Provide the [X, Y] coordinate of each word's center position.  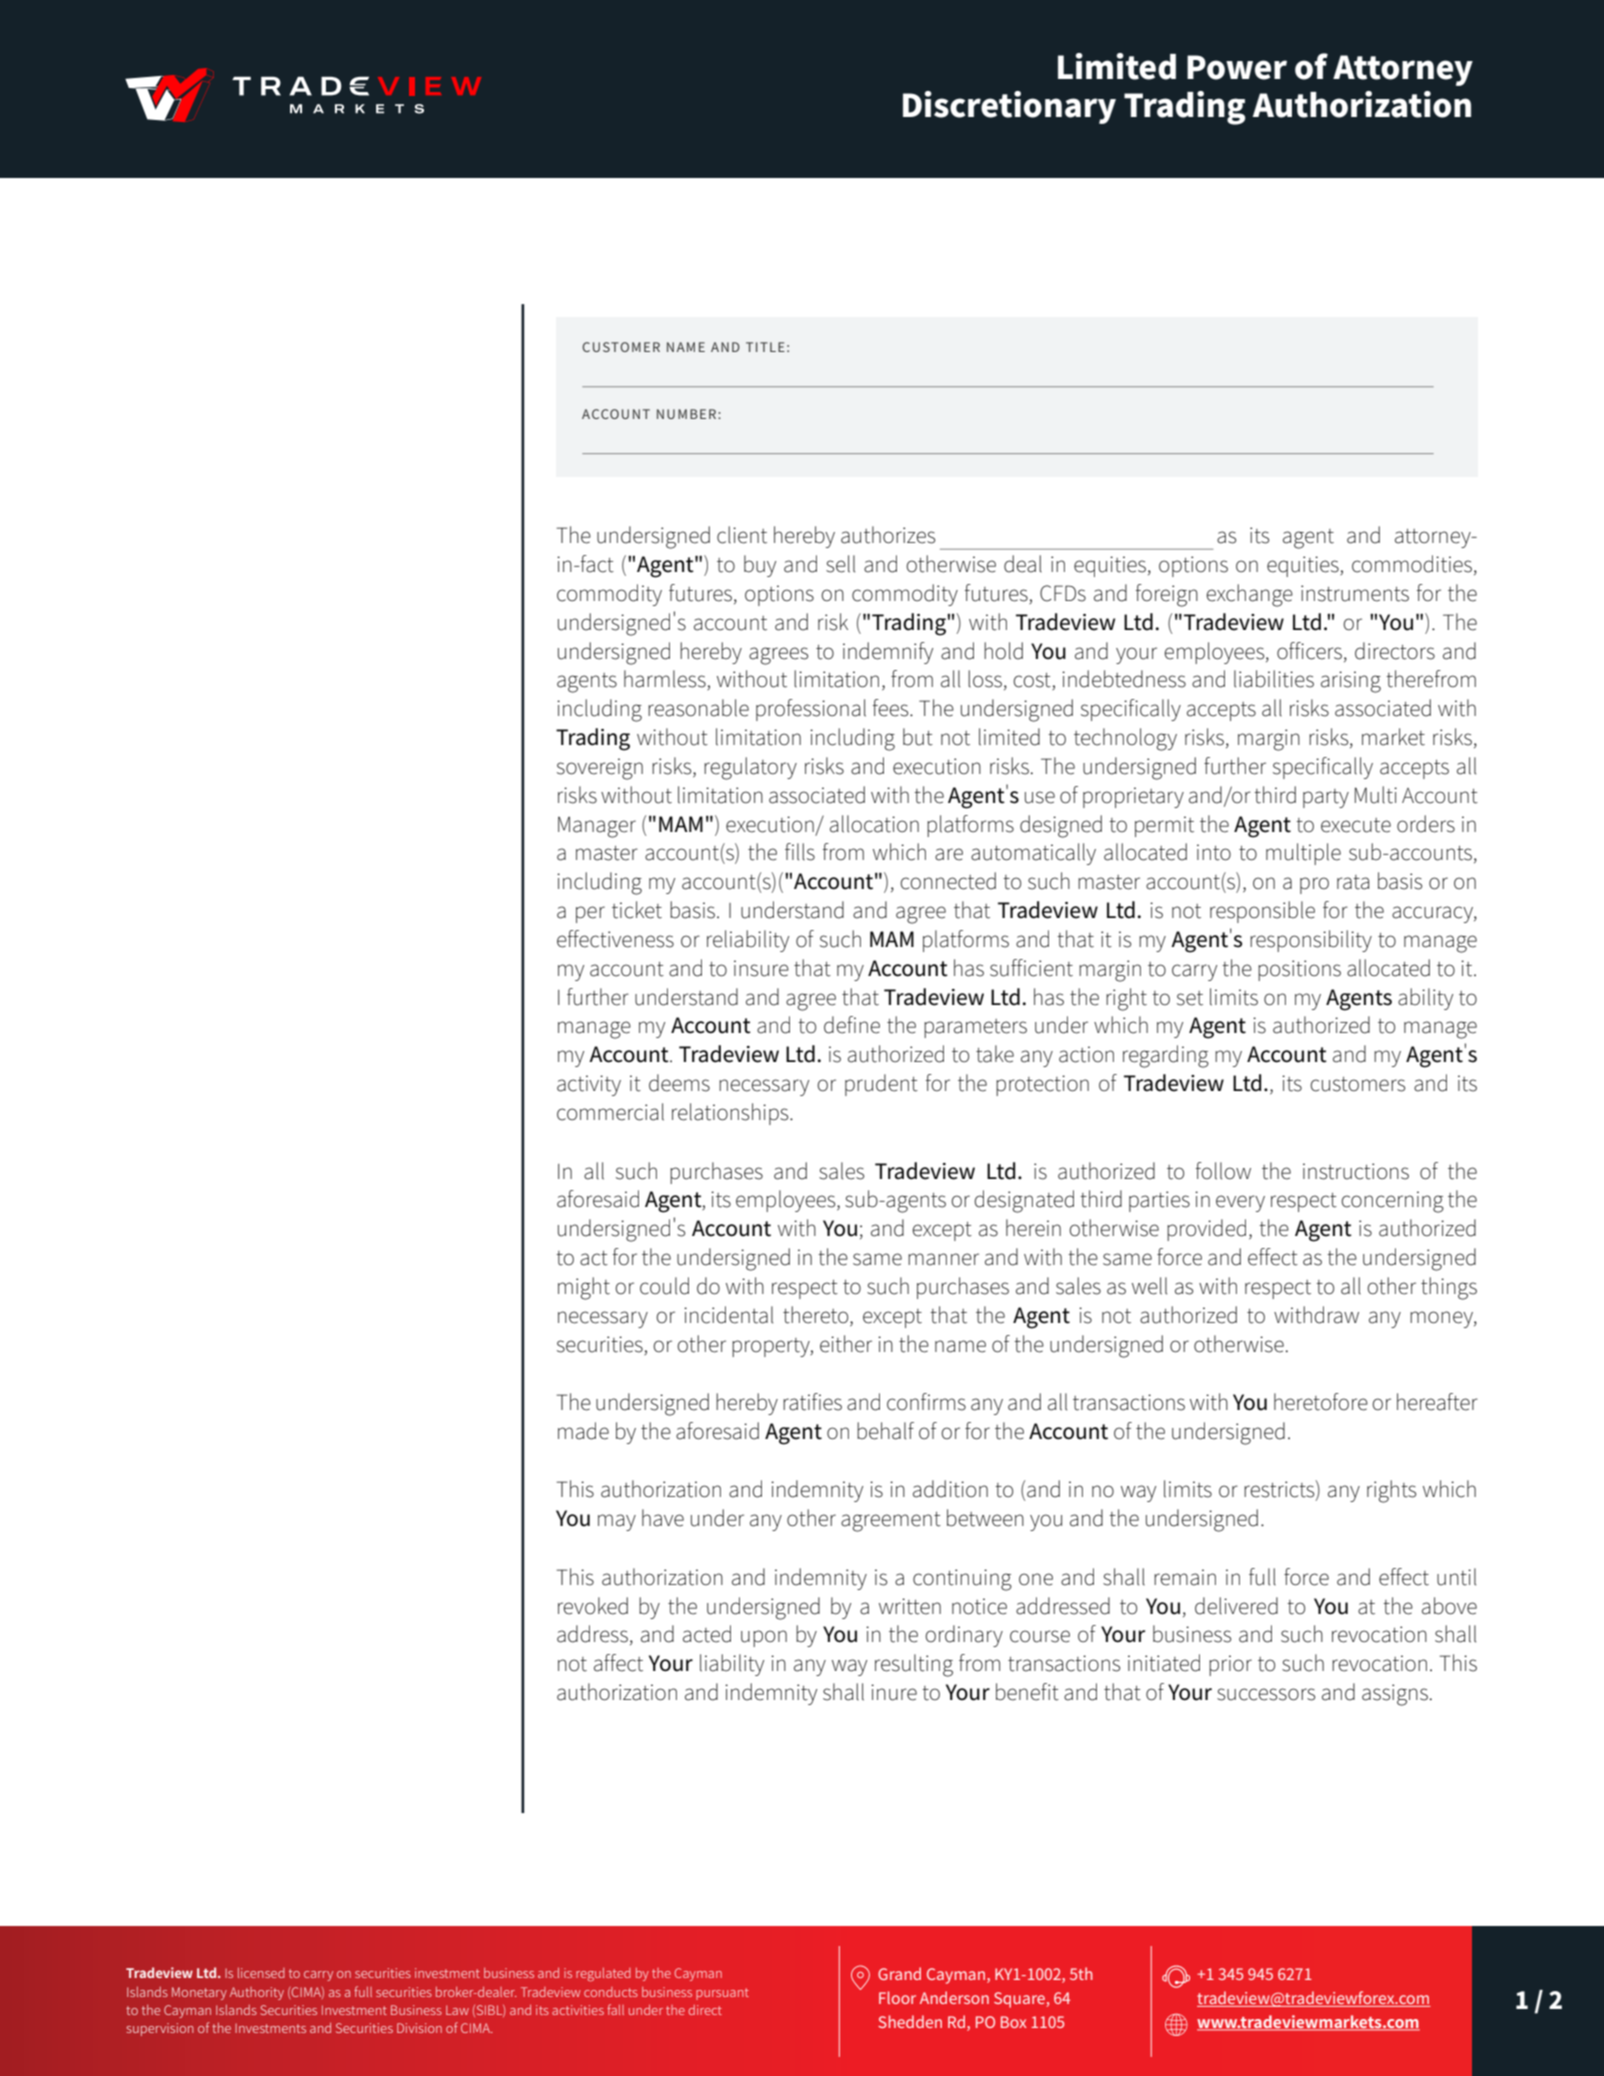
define [852, 1025]
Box [1014, 2022]
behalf [885, 1431]
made [583, 1431]
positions [1299, 970]
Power [1237, 67]
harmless [666, 680]
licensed [261, 1973]
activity [589, 1085]
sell [840, 564]
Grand [899, 1973]
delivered [1236, 1606]
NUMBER [688, 414]
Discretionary [1009, 107]
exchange [1249, 595]
